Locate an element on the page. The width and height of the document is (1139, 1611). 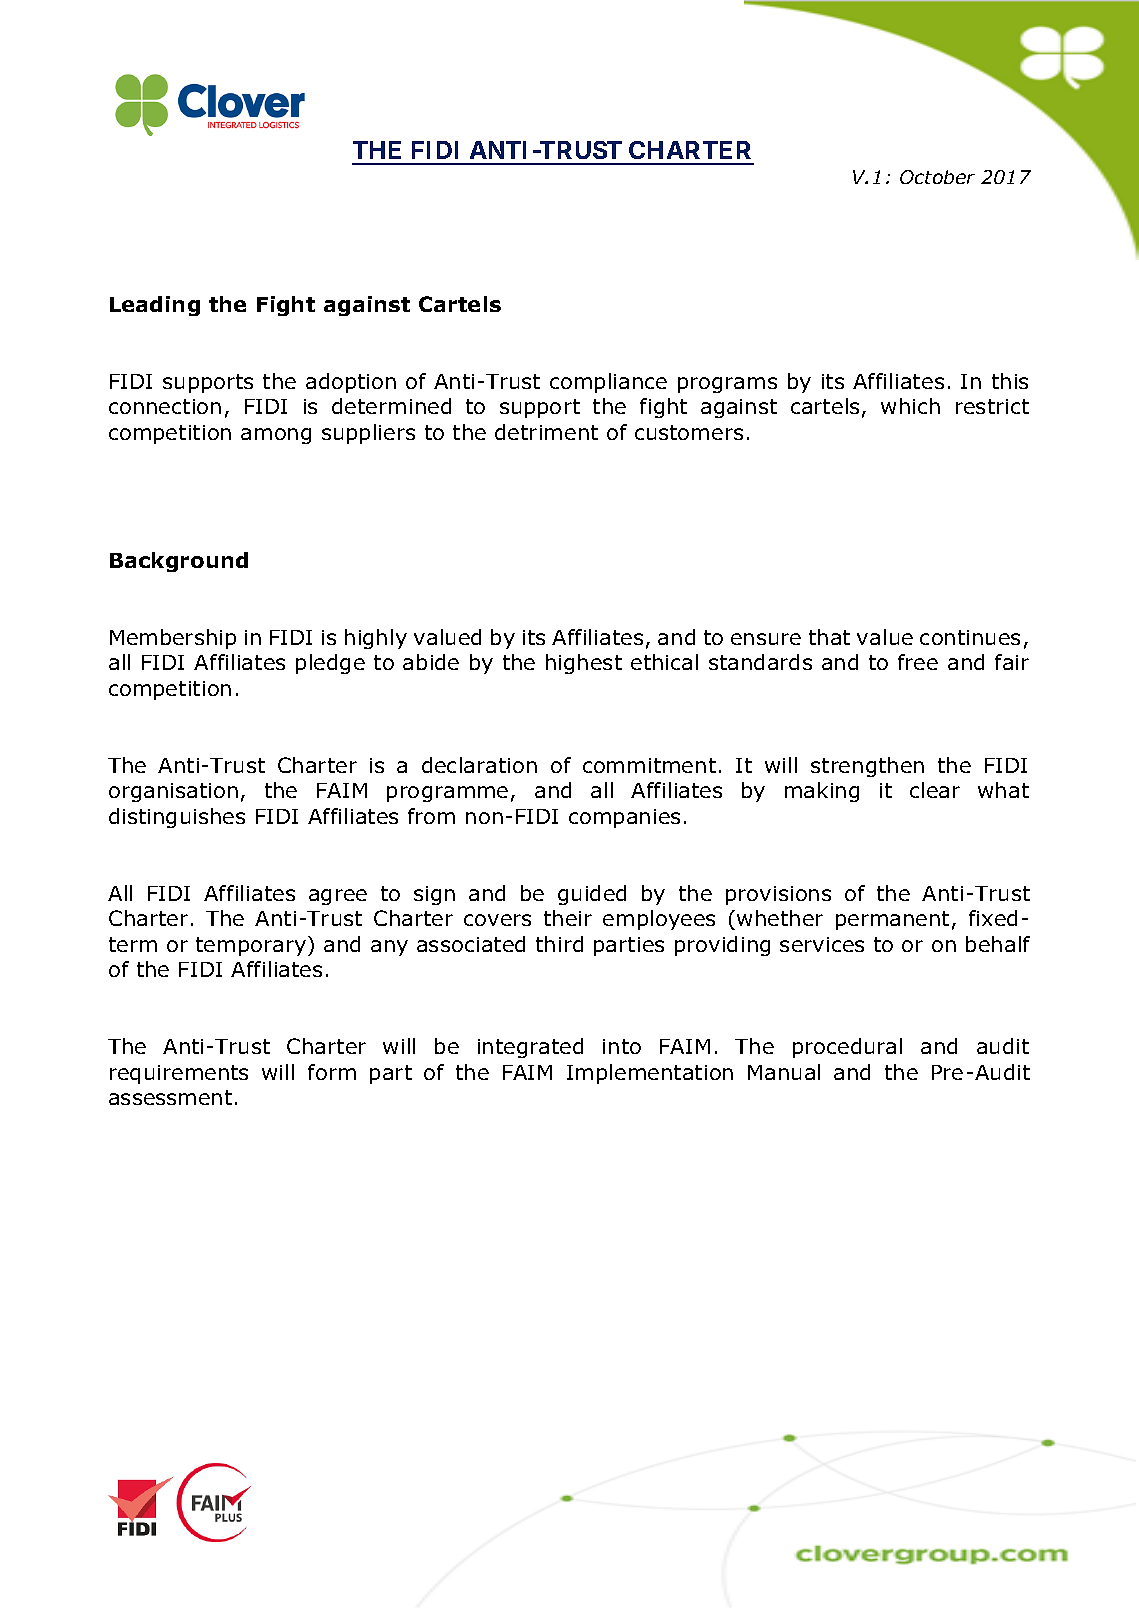
form is located at coordinates (332, 1072).
